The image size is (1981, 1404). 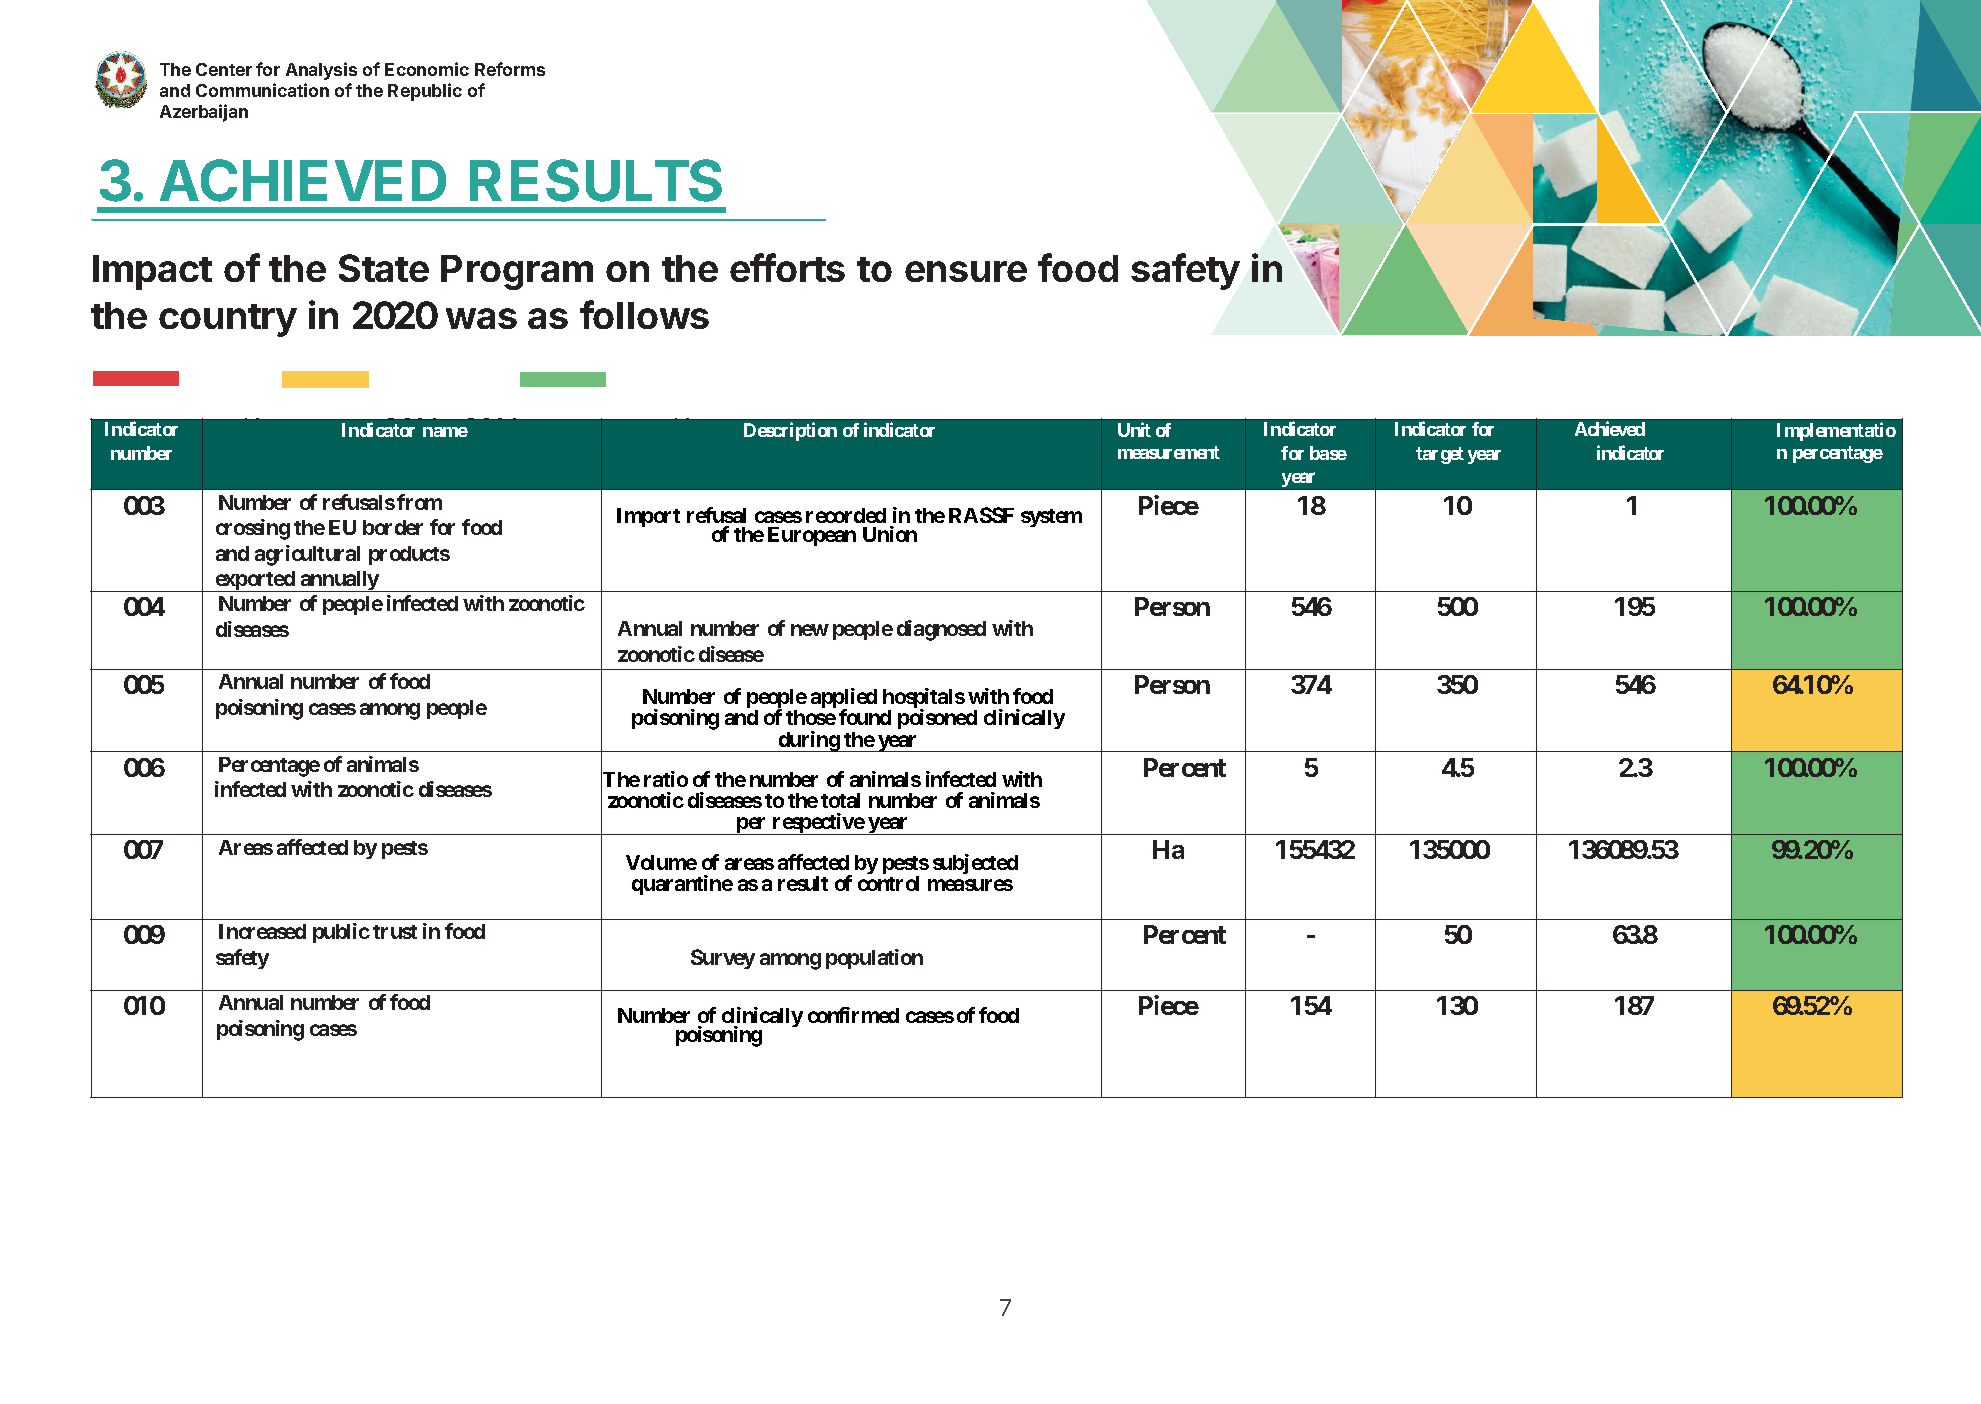 What do you see at coordinates (228, 320) in the document?
I see `country` at bounding box center [228, 320].
